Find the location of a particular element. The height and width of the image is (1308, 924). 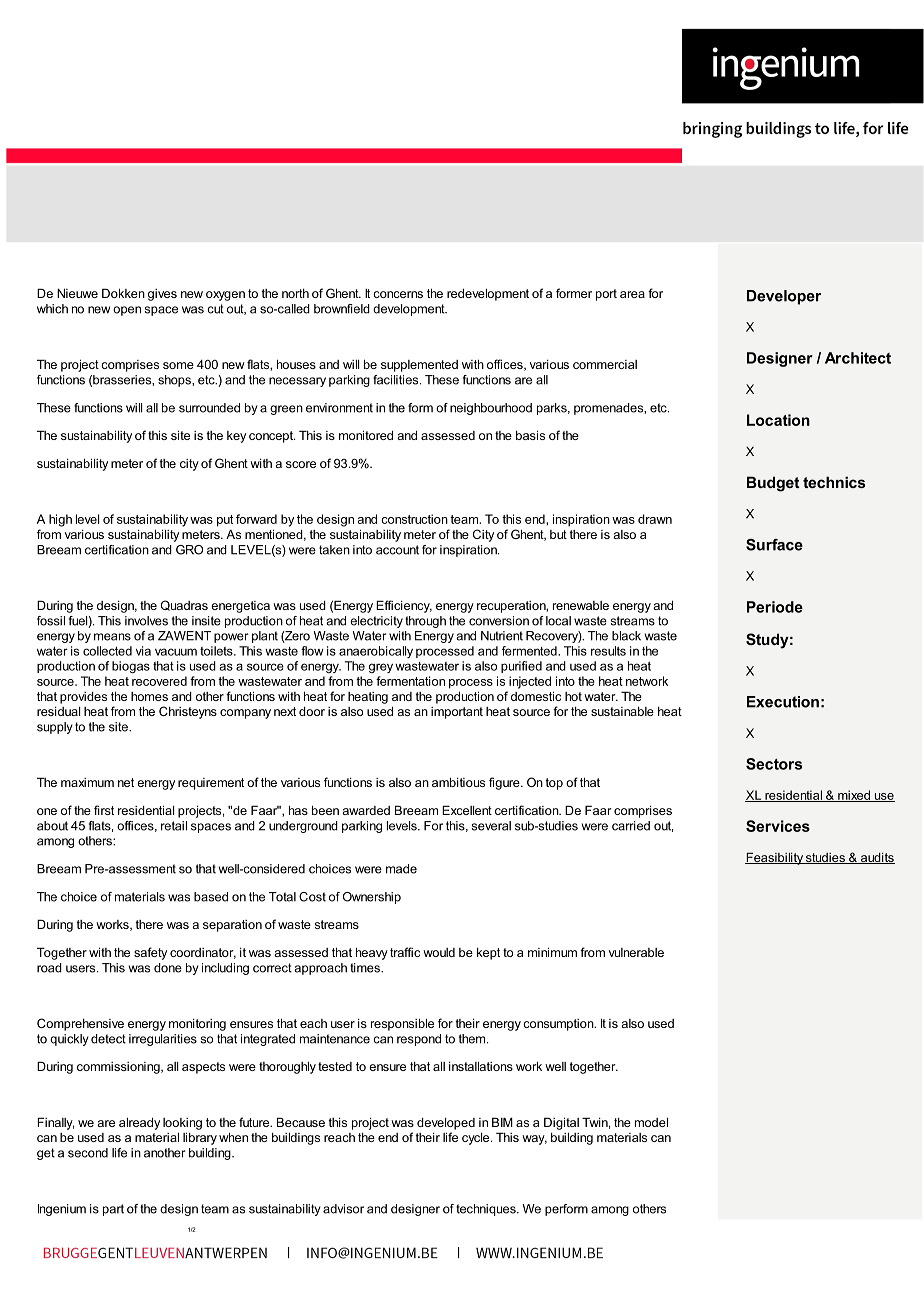

part is located at coordinates (113, 1210).
